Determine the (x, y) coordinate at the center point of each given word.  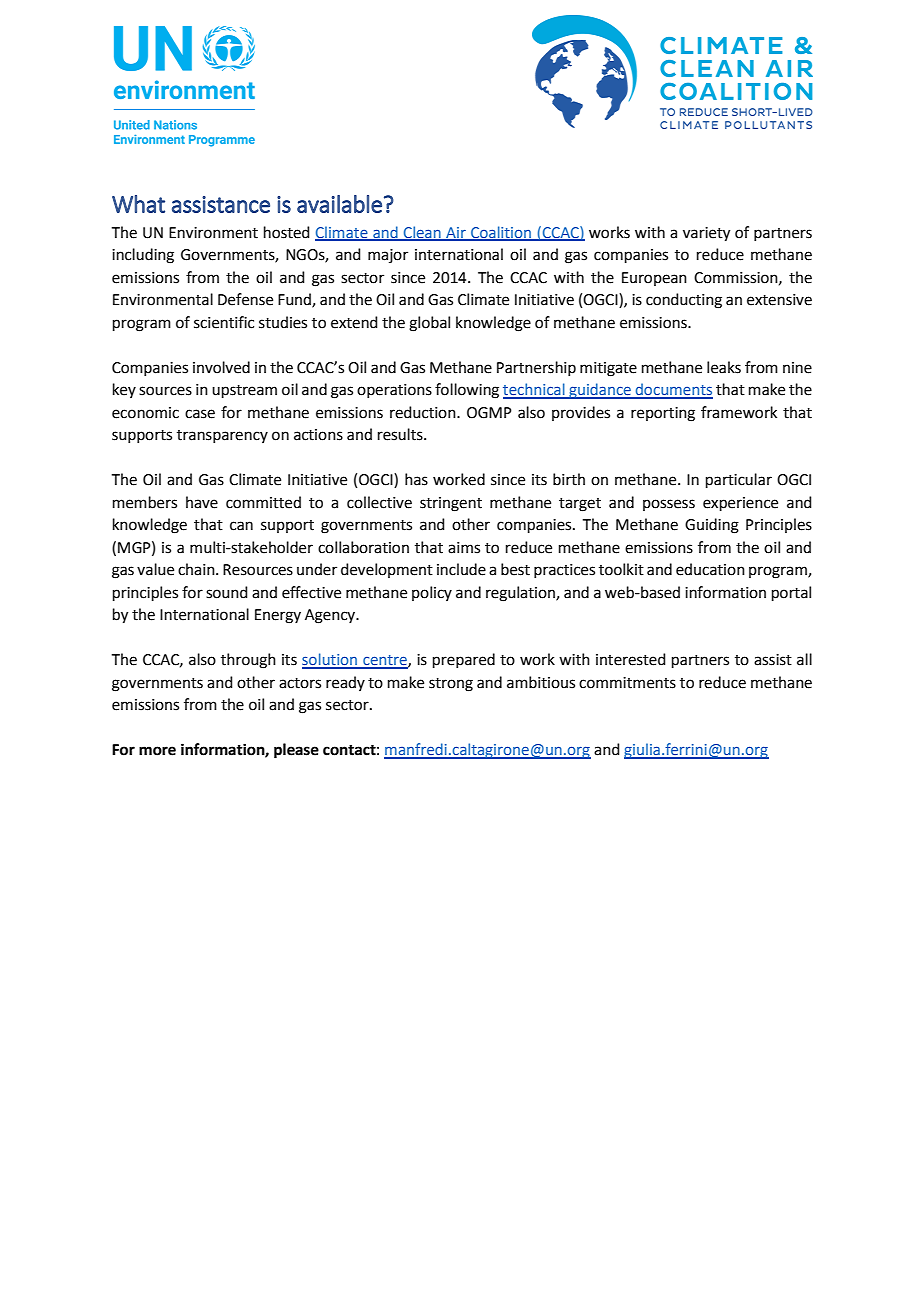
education (710, 569)
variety (706, 234)
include (461, 569)
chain (197, 569)
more (157, 751)
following (467, 391)
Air (456, 233)
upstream (244, 391)
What (138, 204)
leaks (724, 367)
